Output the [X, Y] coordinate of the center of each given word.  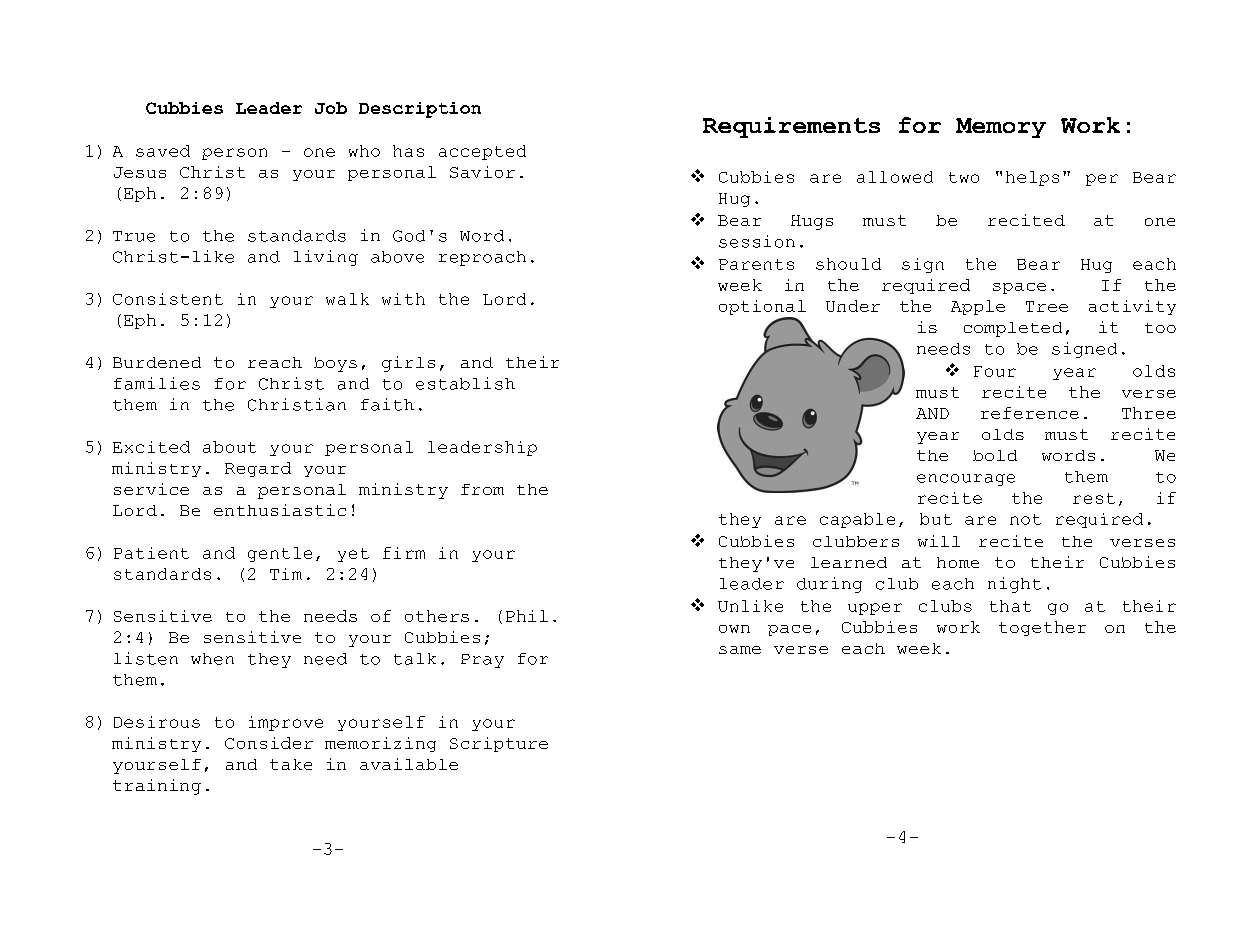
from [482, 489]
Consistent [168, 299]
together [1042, 628]
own [734, 629]
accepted [482, 152]
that [1010, 606]
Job [331, 108]
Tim [286, 574]
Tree [1047, 306]
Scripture [499, 744]
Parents [756, 264]
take [291, 764]
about [229, 447]
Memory [1001, 128]
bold [995, 455]
